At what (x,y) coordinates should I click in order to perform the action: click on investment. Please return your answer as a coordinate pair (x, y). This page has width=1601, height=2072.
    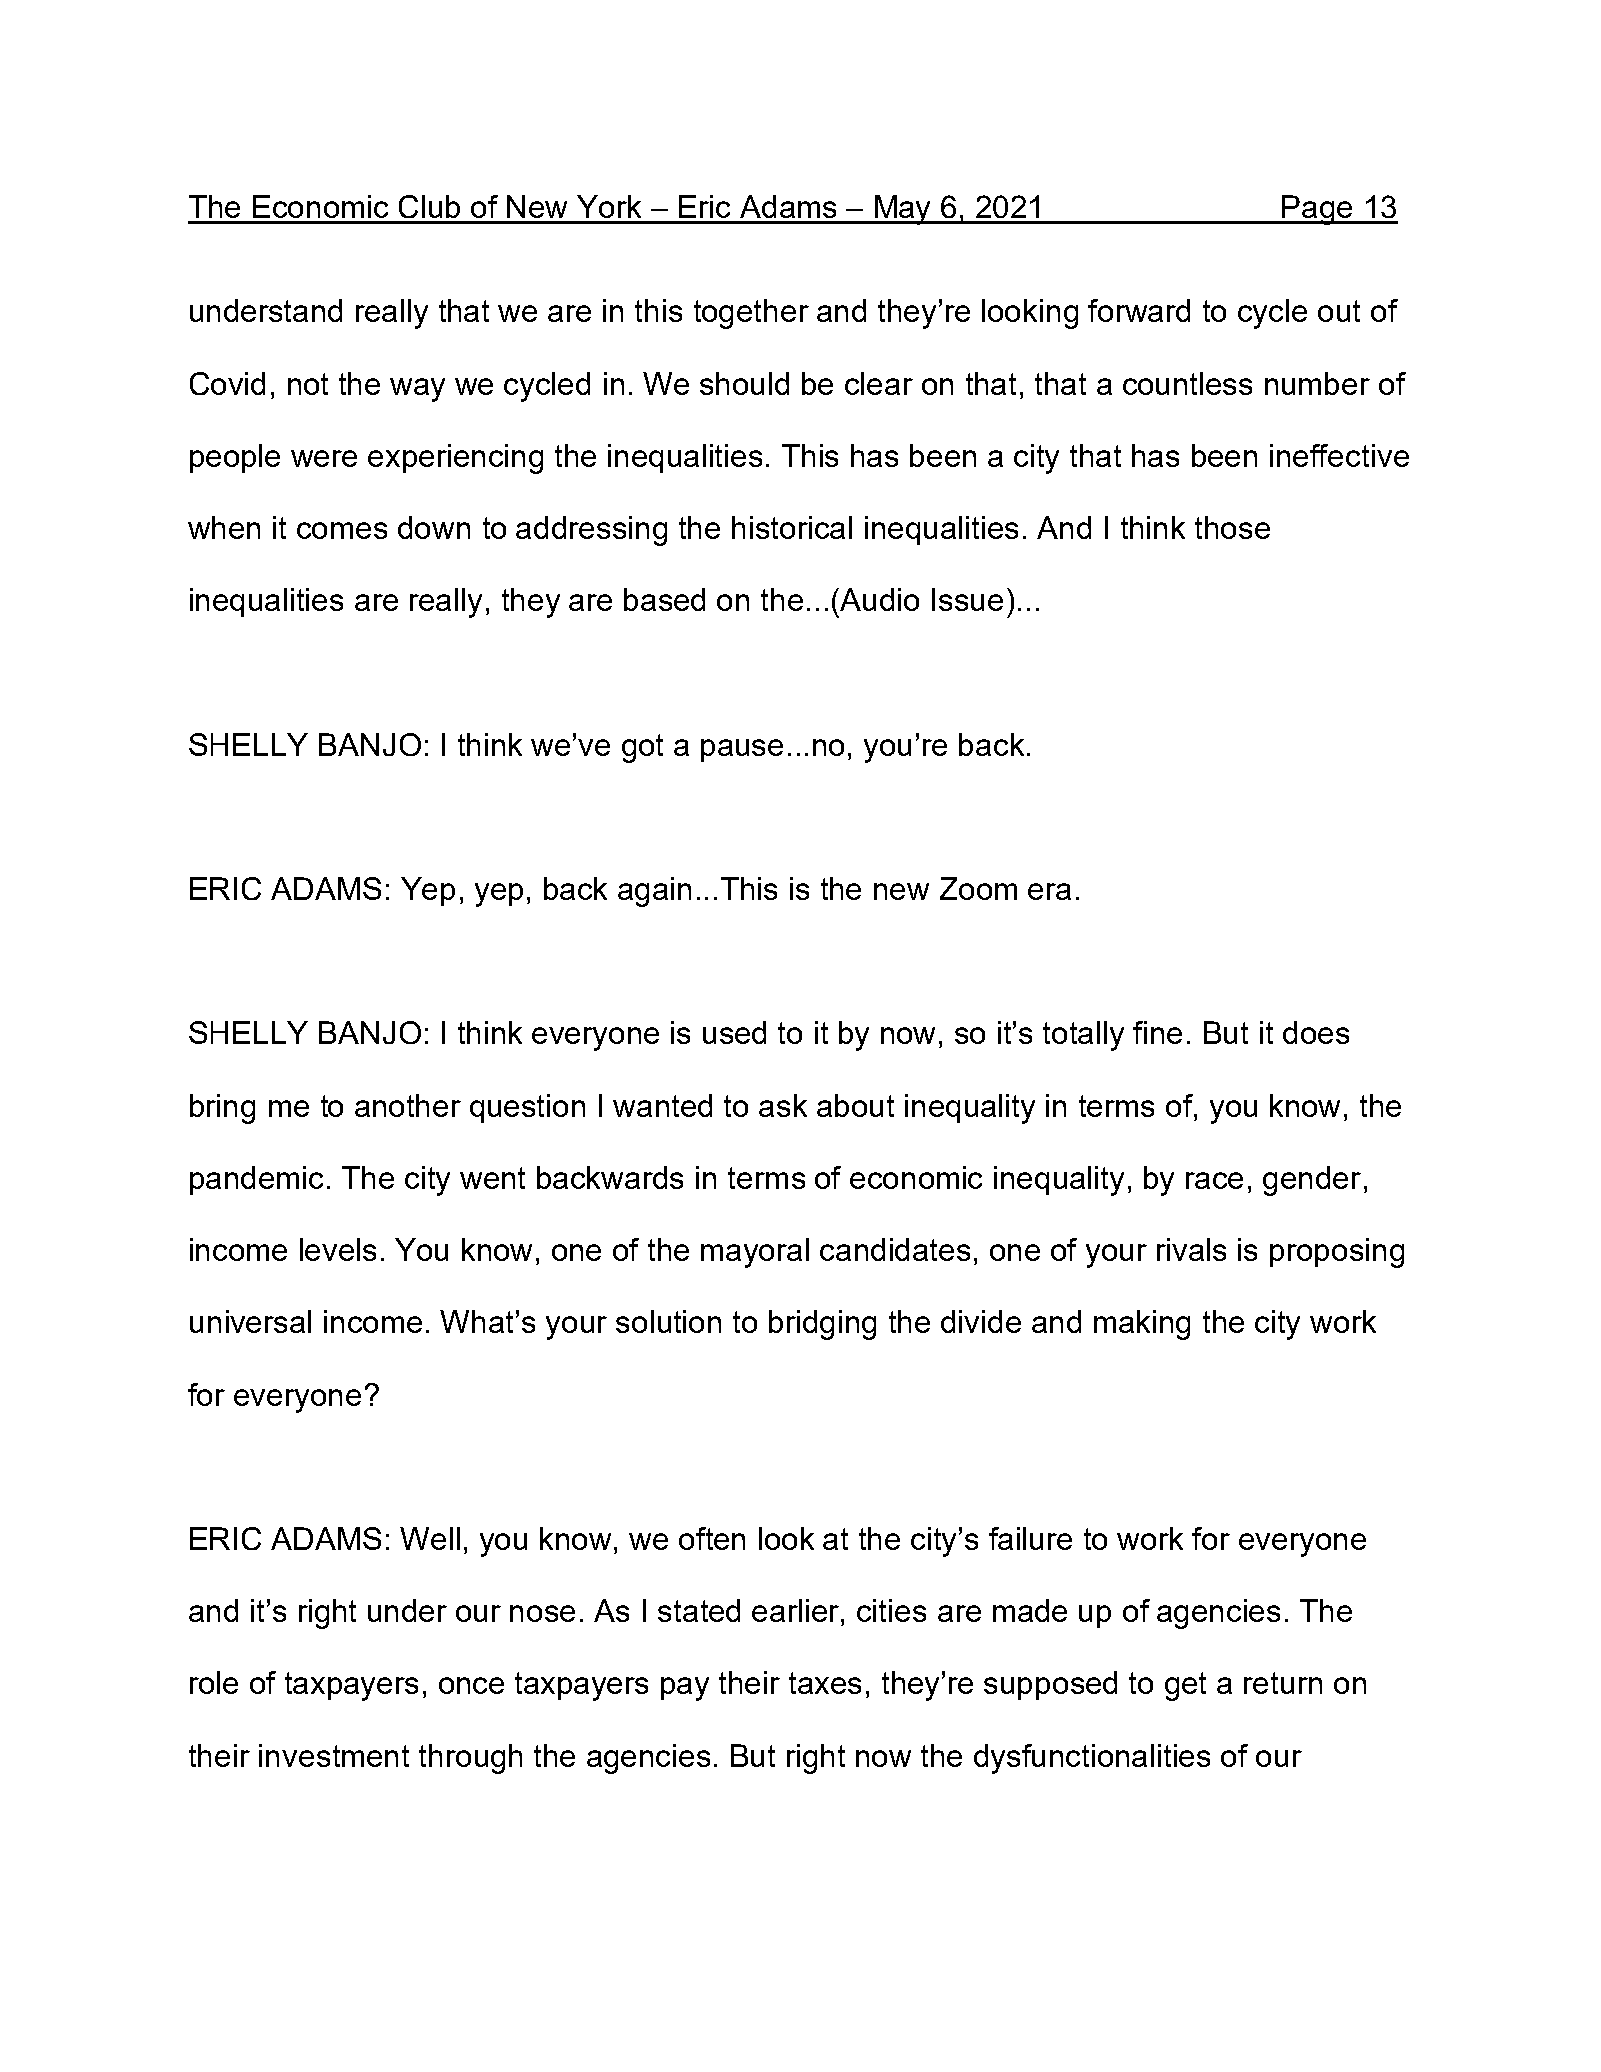
    Looking at the image, I should click on (334, 1755).
